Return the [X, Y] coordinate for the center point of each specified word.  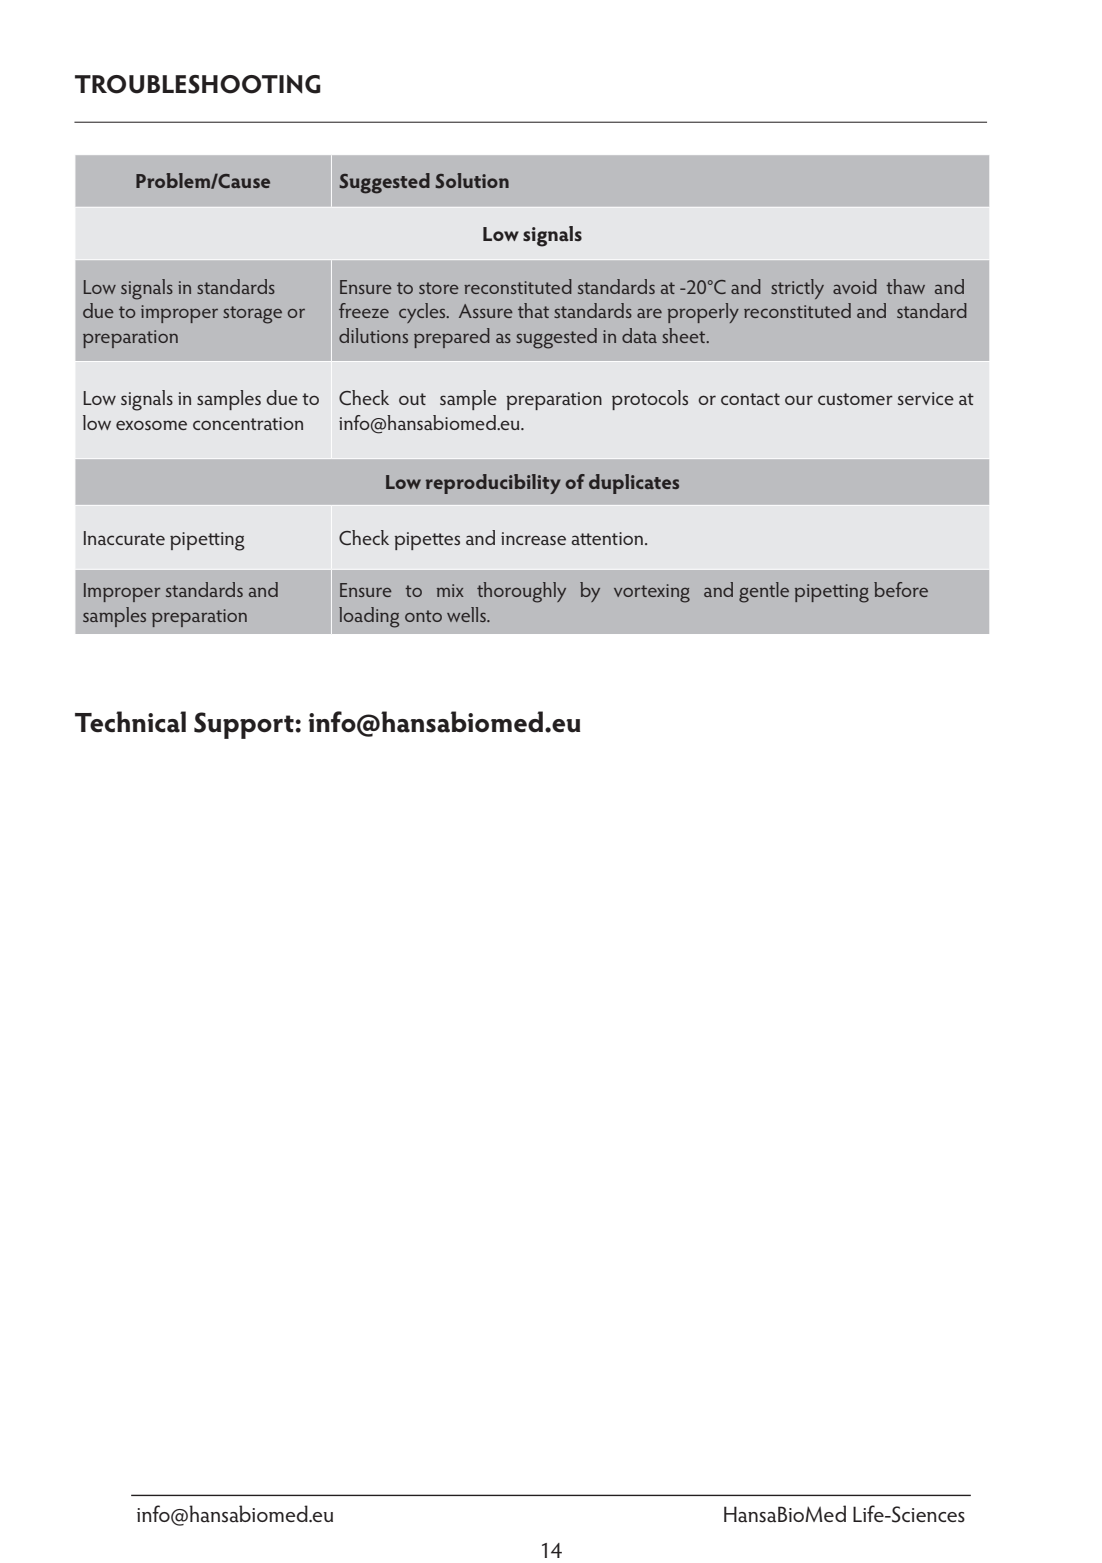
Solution [472, 181]
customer [855, 399]
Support [244, 725]
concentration [248, 423]
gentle [764, 592]
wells [467, 614]
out [412, 399]
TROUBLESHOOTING [198, 84]
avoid [855, 286]
